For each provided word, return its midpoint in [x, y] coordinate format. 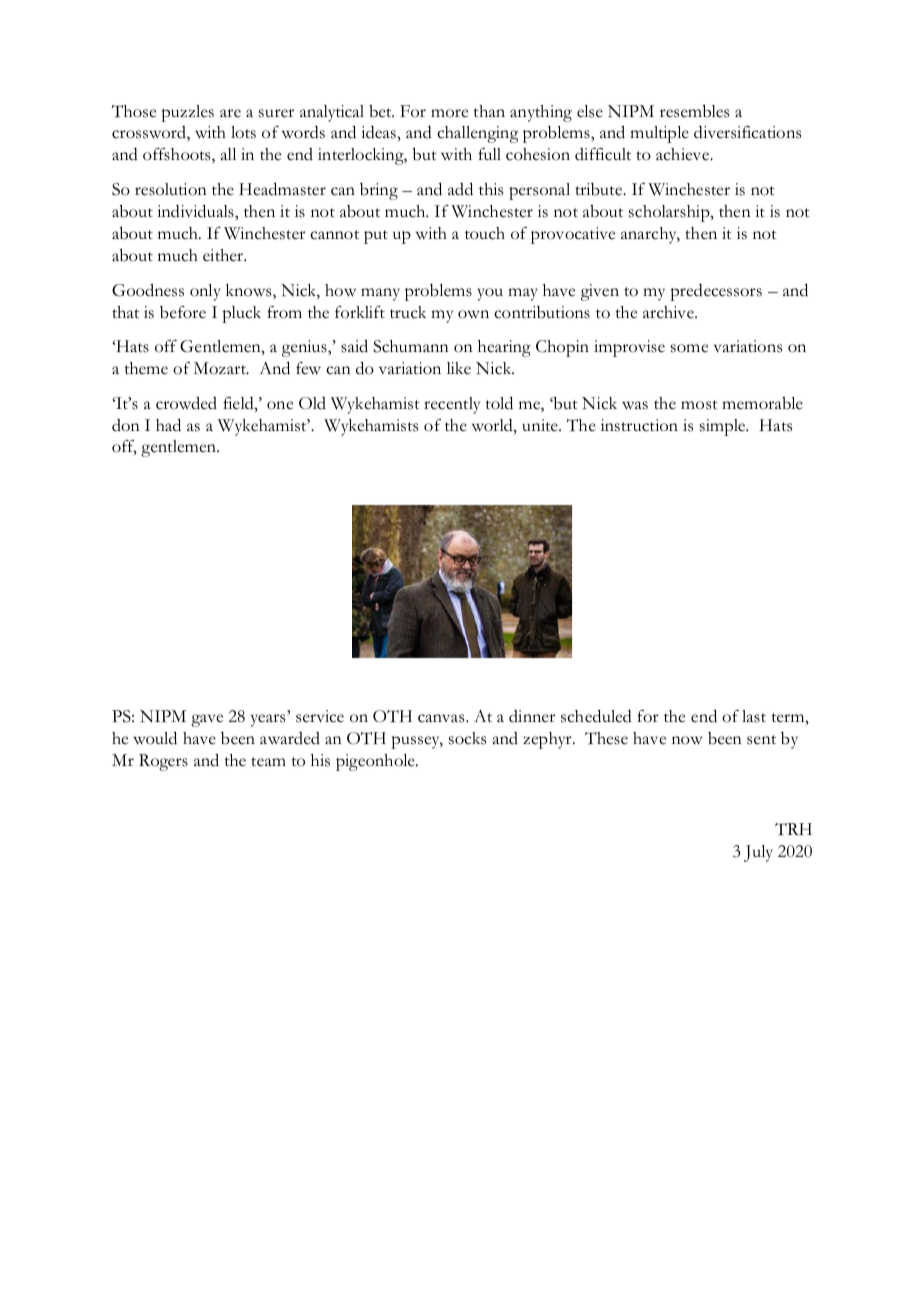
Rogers [163, 762]
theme [146, 368]
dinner [532, 716]
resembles [694, 111]
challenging [477, 134]
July [758, 853]
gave [207, 720]
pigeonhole [376, 762]
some [689, 348]
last [754, 716]
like [459, 368]
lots [243, 132]
